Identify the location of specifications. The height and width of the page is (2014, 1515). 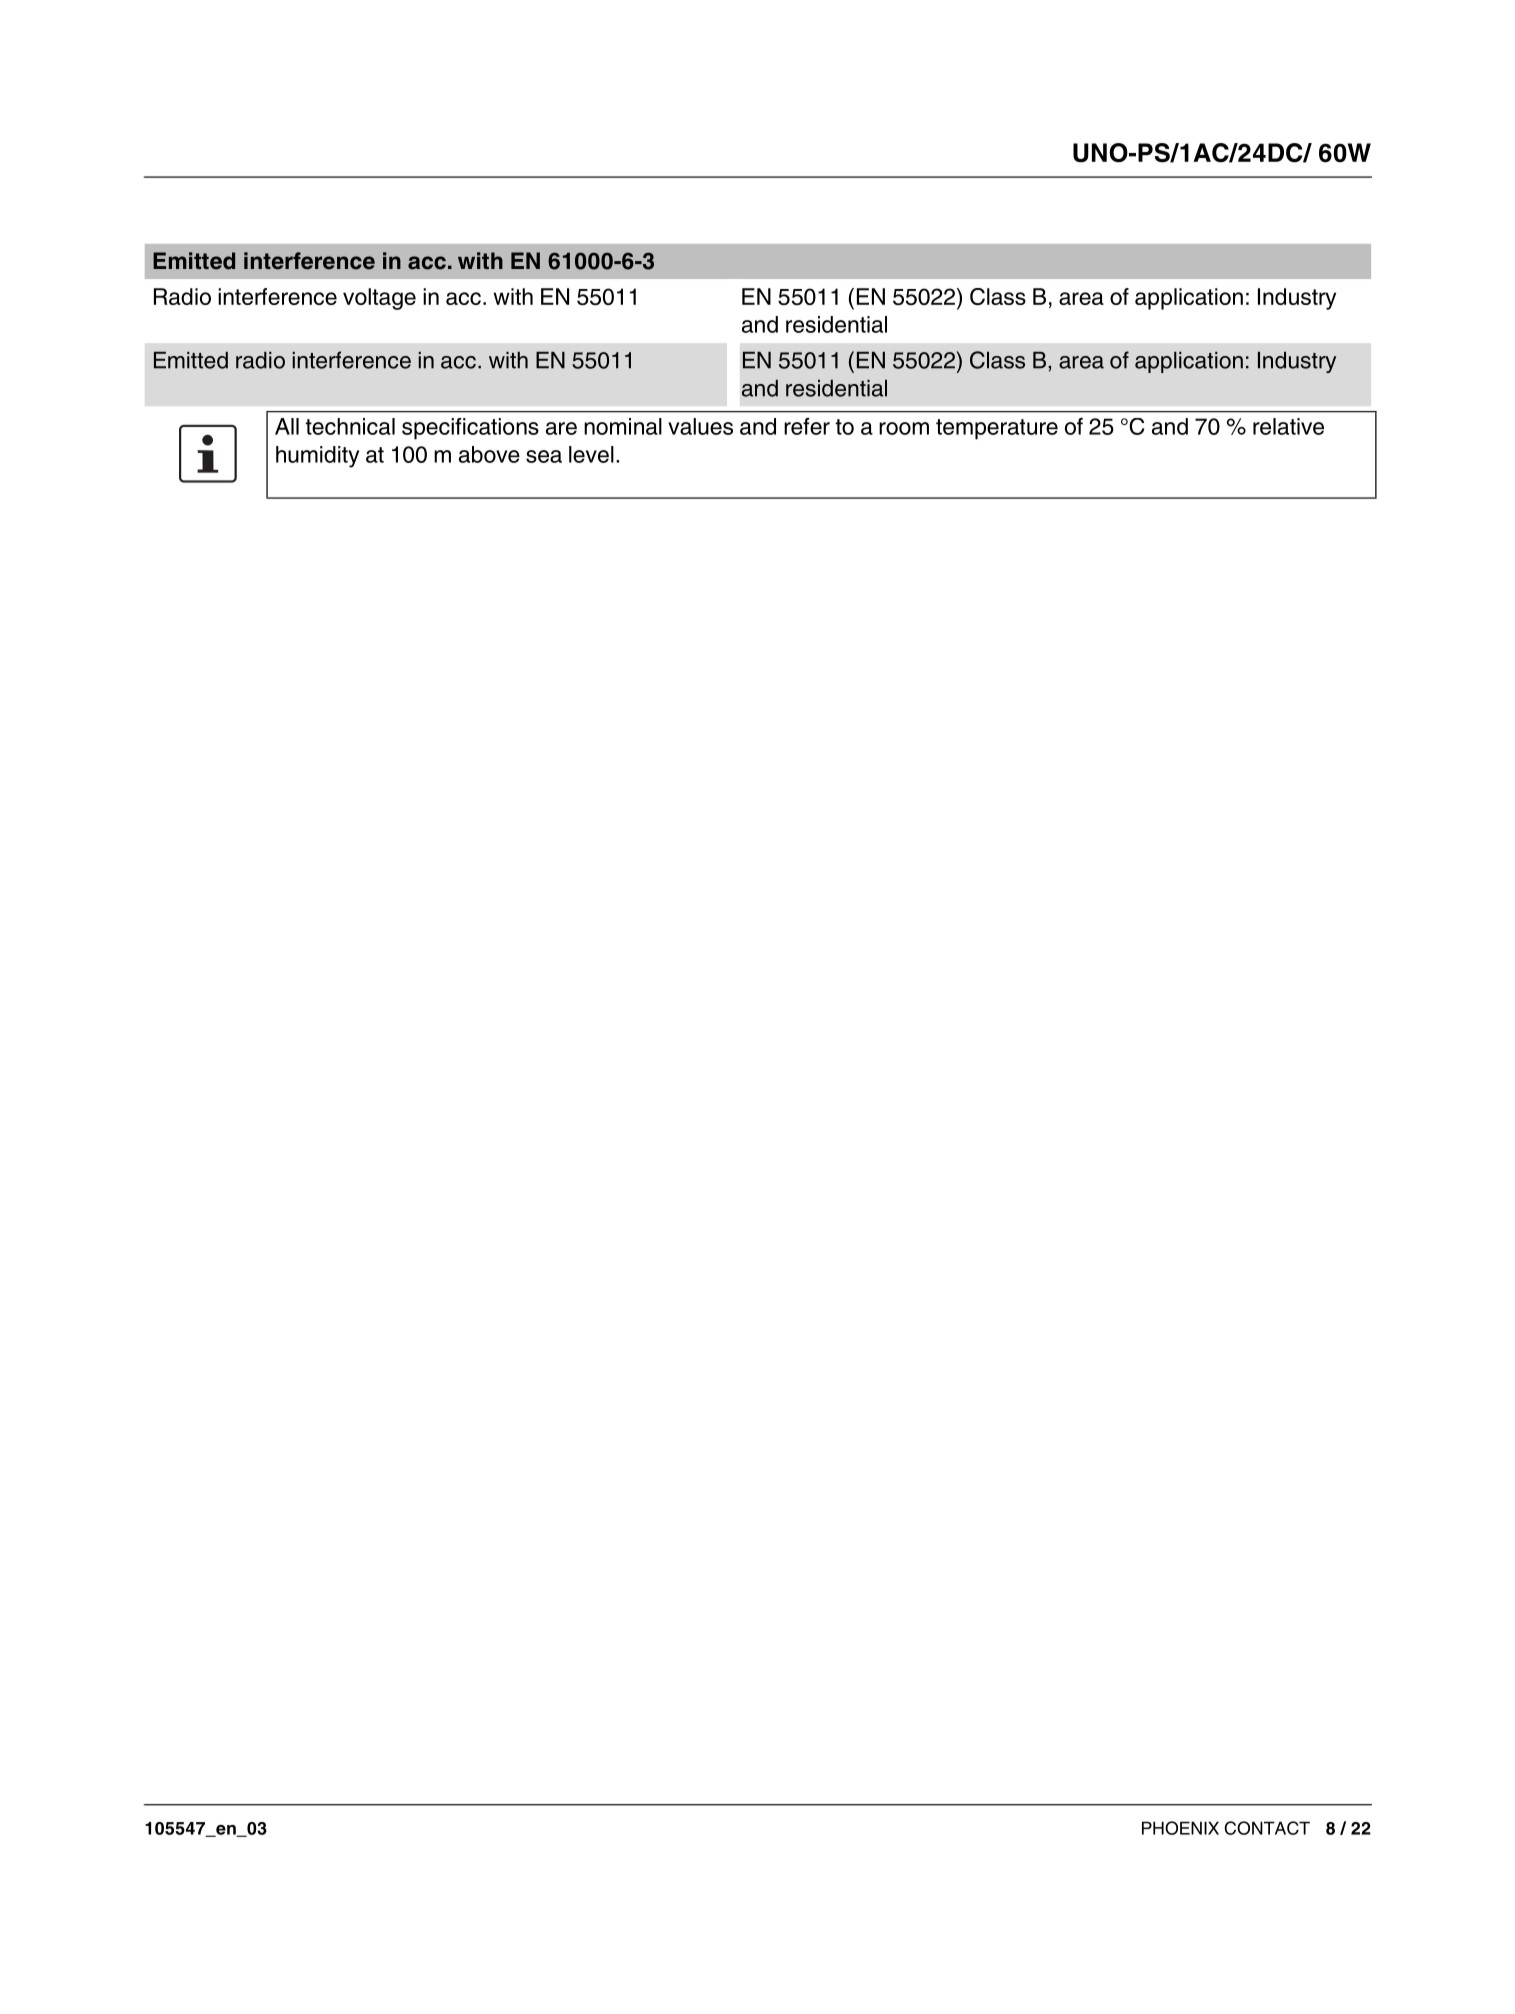
(470, 429).
